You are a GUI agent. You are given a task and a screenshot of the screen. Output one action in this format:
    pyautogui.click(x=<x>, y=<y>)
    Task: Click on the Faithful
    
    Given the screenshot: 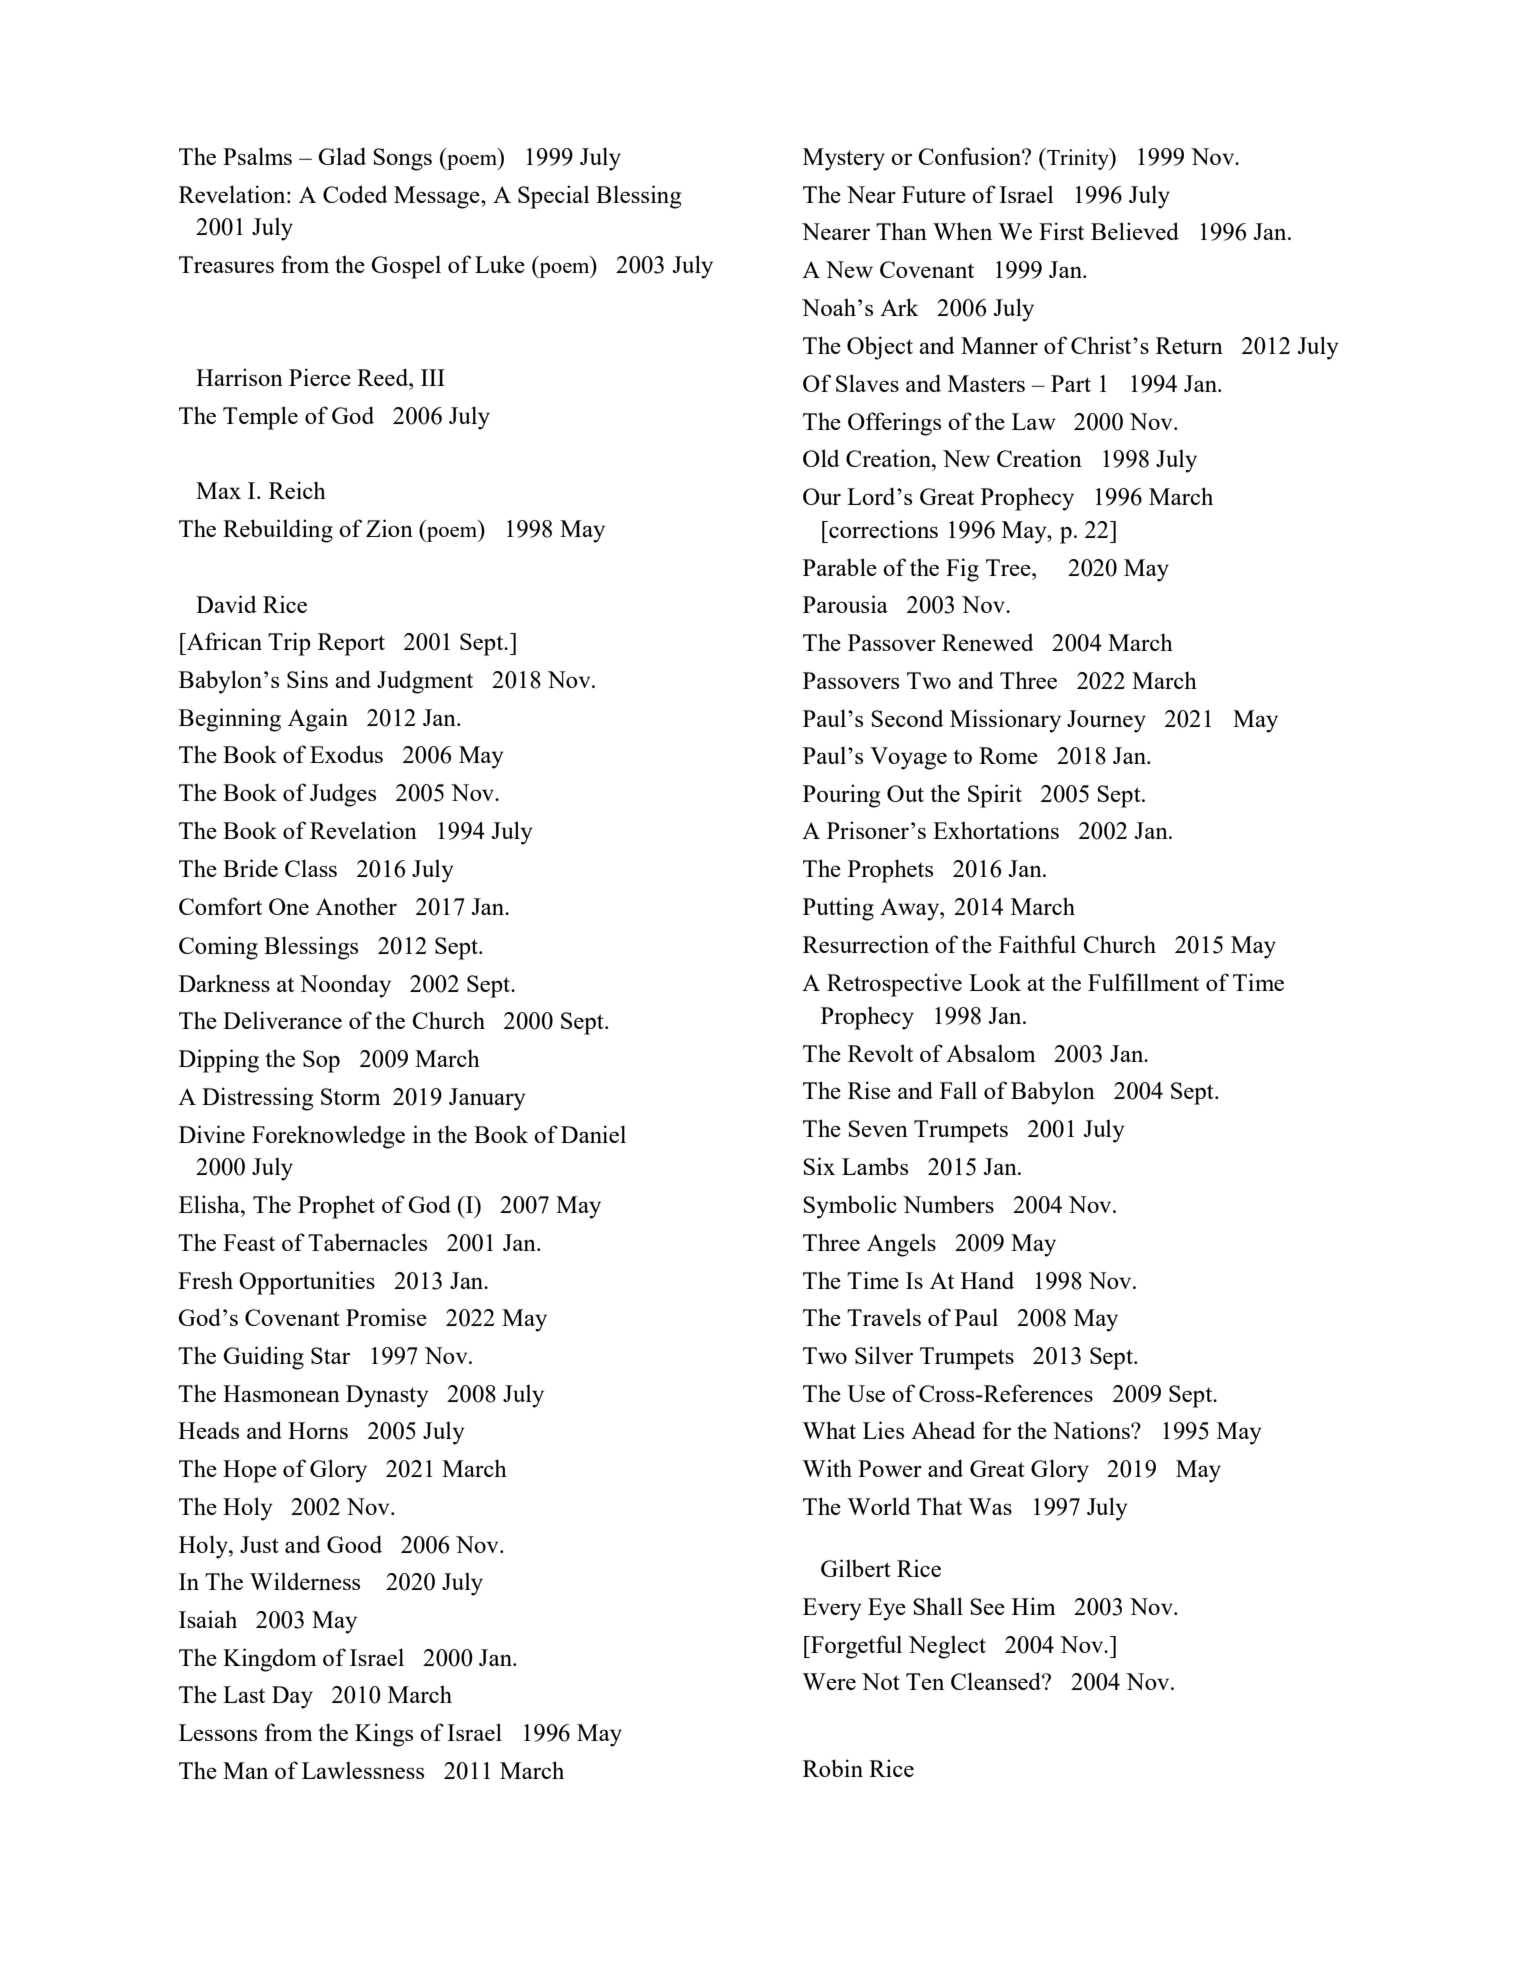 What is the action you would take?
    pyautogui.click(x=1037, y=944)
